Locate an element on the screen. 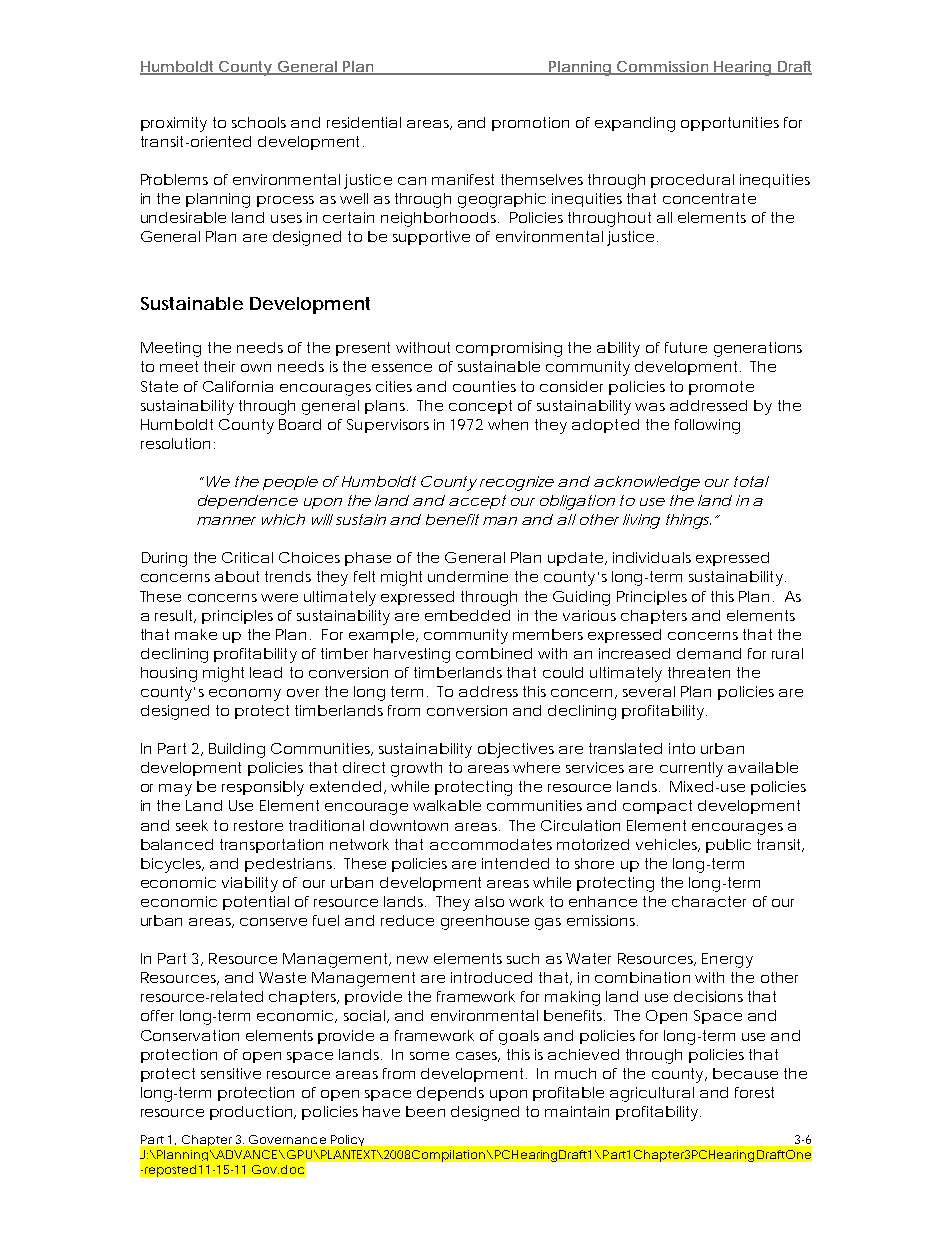 This screenshot has width=952, height=1233. opportunities is located at coordinates (730, 124).
